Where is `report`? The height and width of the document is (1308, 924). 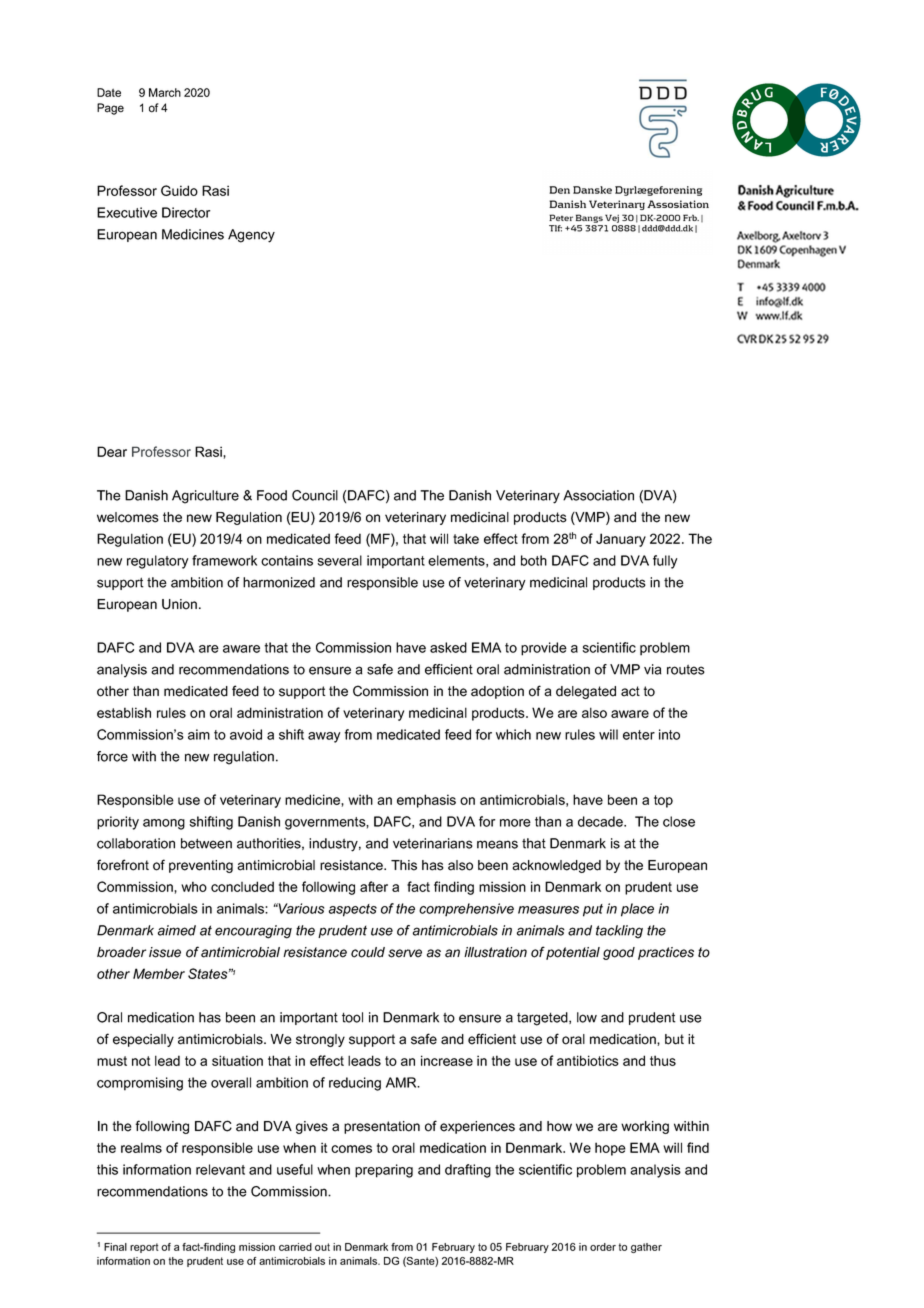
report is located at coordinates (144, 1248).
